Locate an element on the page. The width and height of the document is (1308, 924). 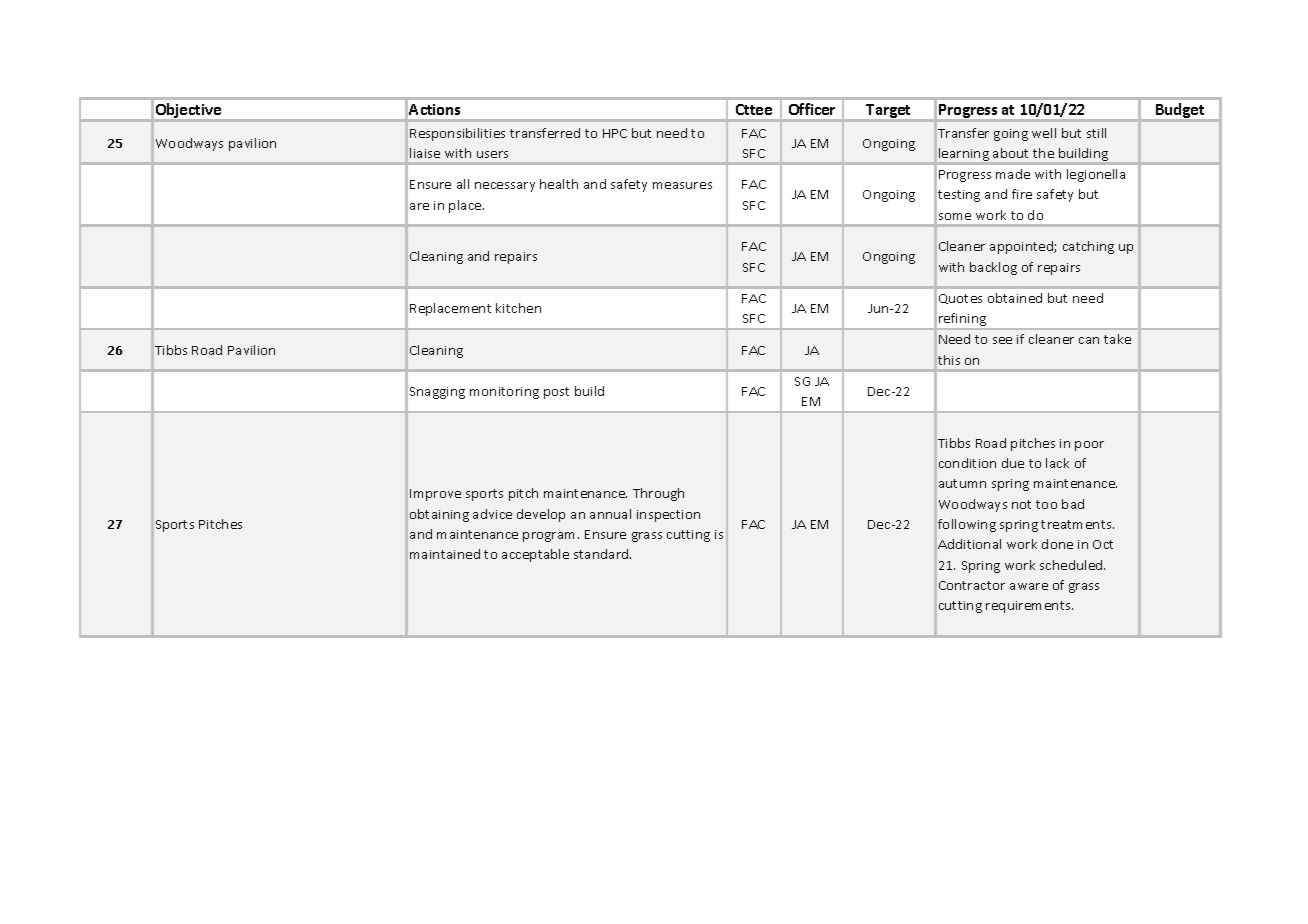
acceptable is located at coordinates (535, 555).
